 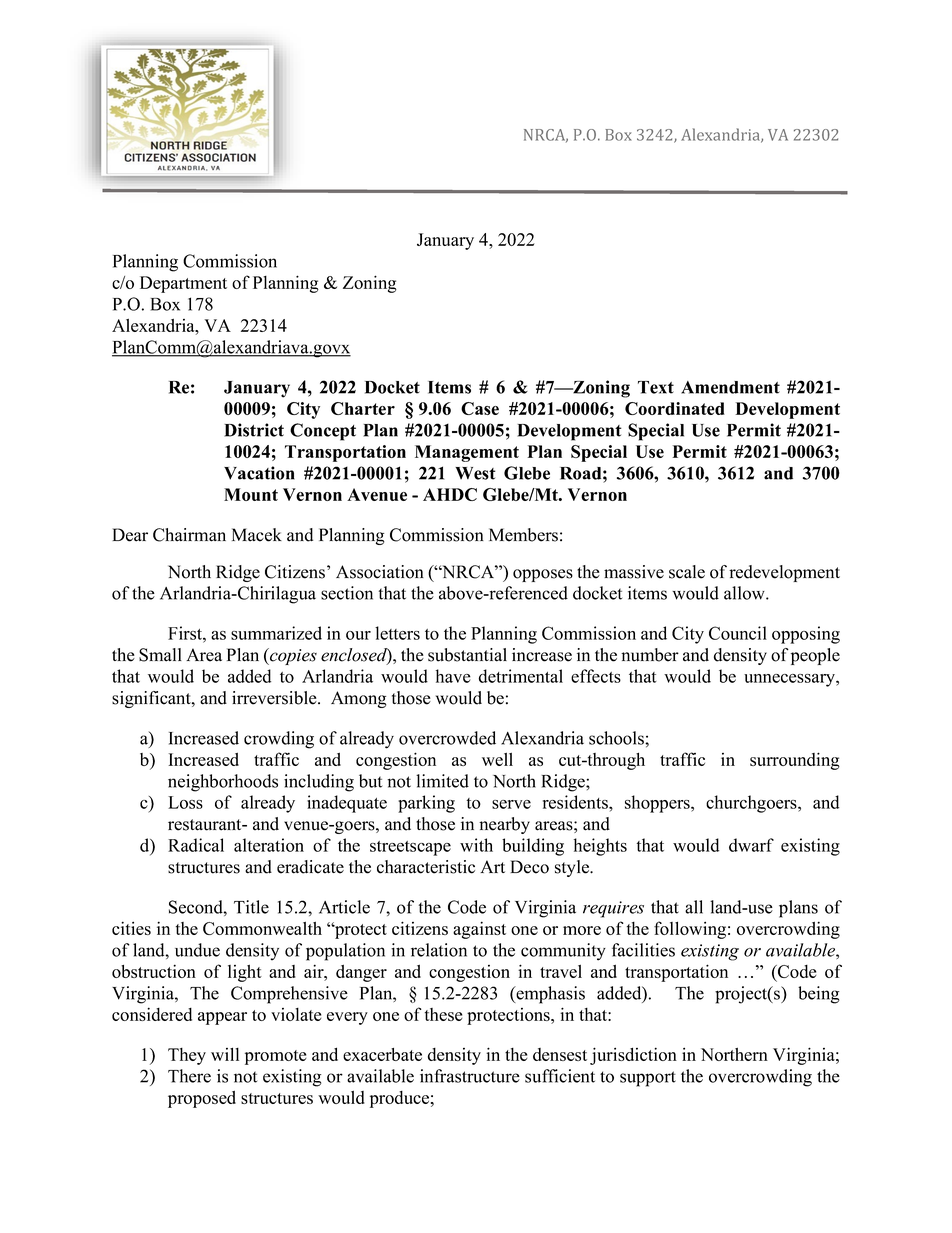 I want to click on significant, so click(x=152, y=699).
